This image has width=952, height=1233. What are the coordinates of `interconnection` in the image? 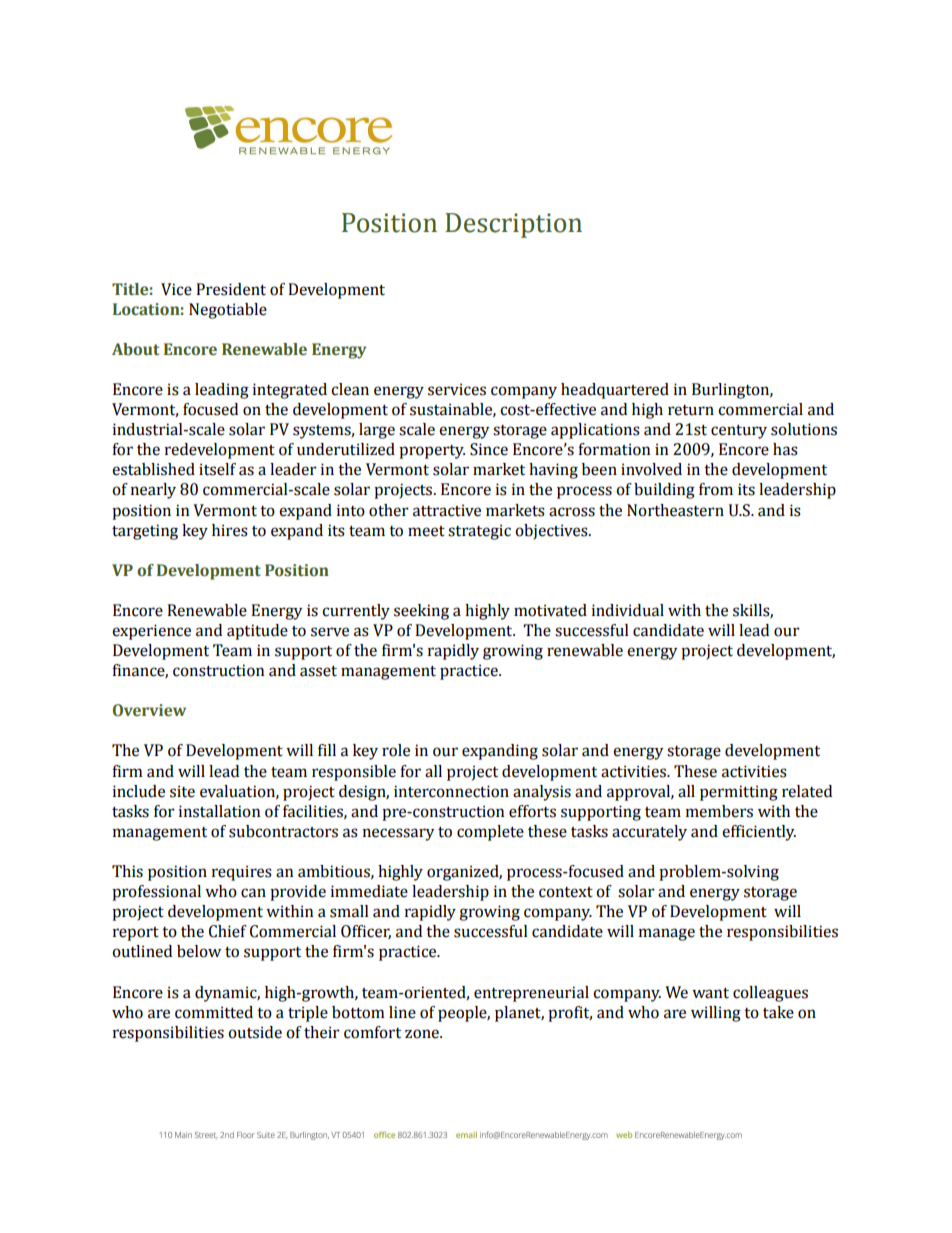 It's located at (451, 791).
